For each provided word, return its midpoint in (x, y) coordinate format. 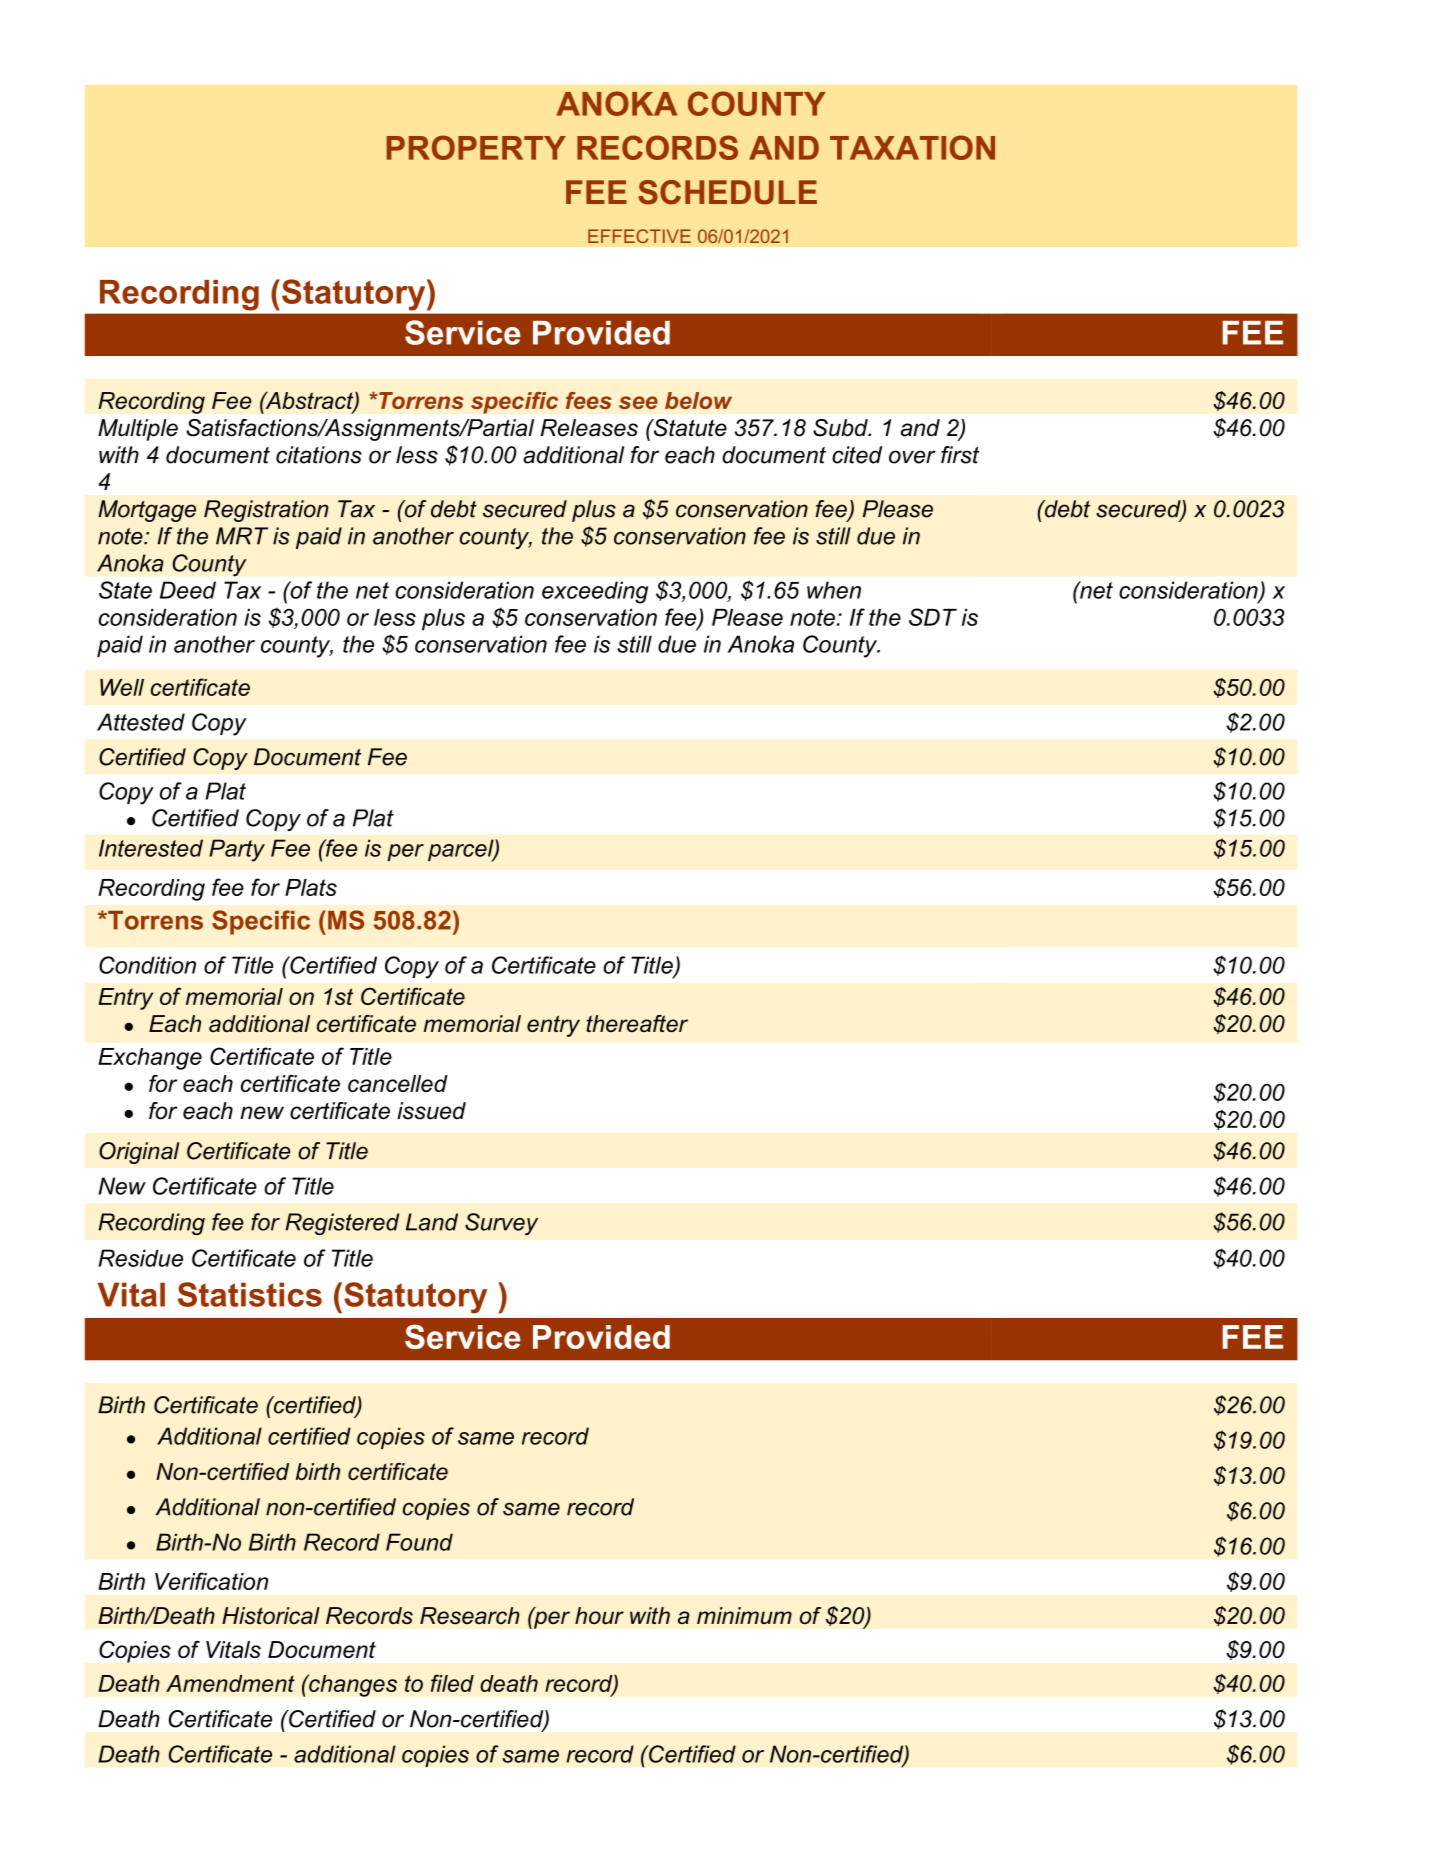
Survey (501, 1224)
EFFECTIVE (639, 236)
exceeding (595, 592)
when (834, 590)
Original (139, 1153)
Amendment (230, 1683)
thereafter (637, 1023)
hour (599, 1615)
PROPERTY (476, 147)
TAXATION (912, 147)
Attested (141, 722)
